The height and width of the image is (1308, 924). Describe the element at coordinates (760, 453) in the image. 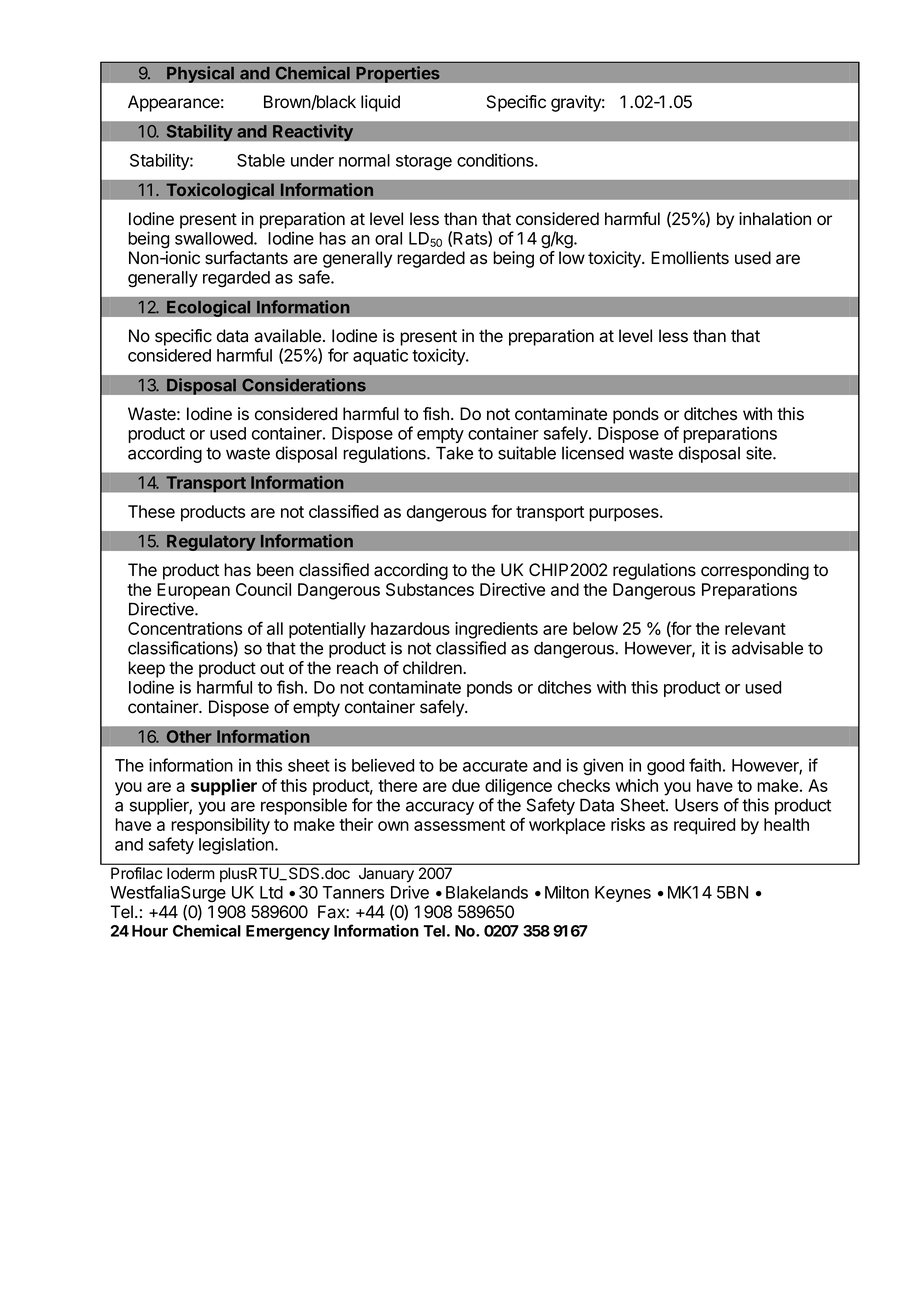

I see `site` at that location.
